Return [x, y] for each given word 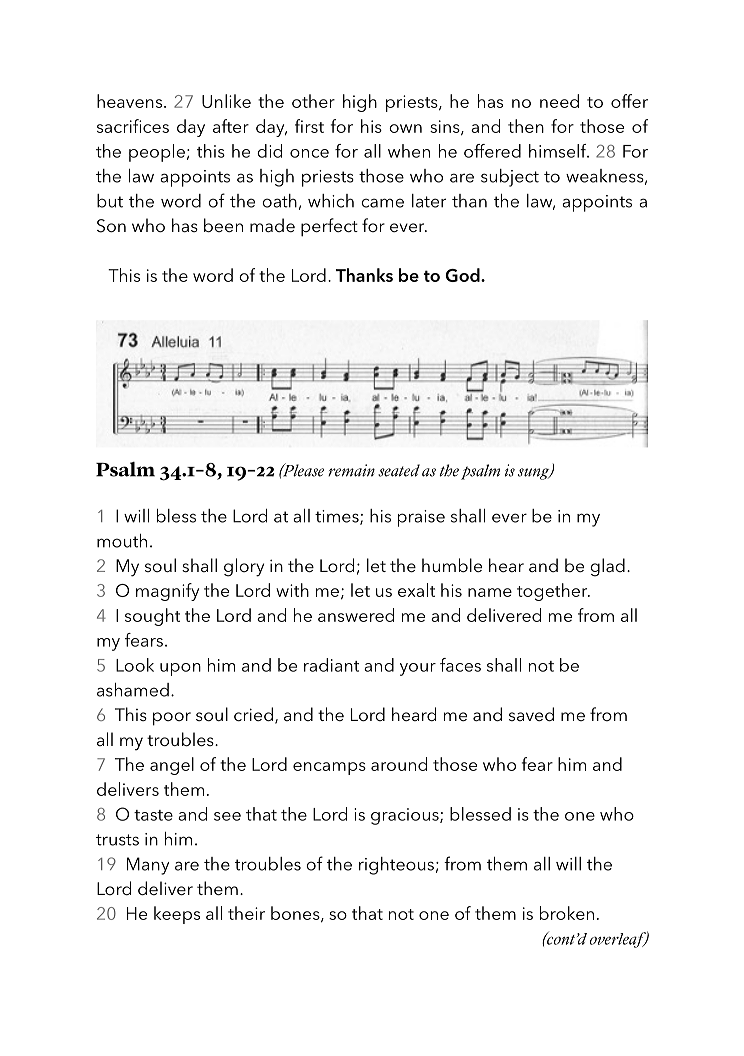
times [338, 517]
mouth [122, 541]
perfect [329, 227]
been [223, 225]
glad [607, 567]
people [157, 153]
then [526, 126]
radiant [331, 665]
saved [531, 714]
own [405, 128]
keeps [177, 915]
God [463, 275]
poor [172, 719]
